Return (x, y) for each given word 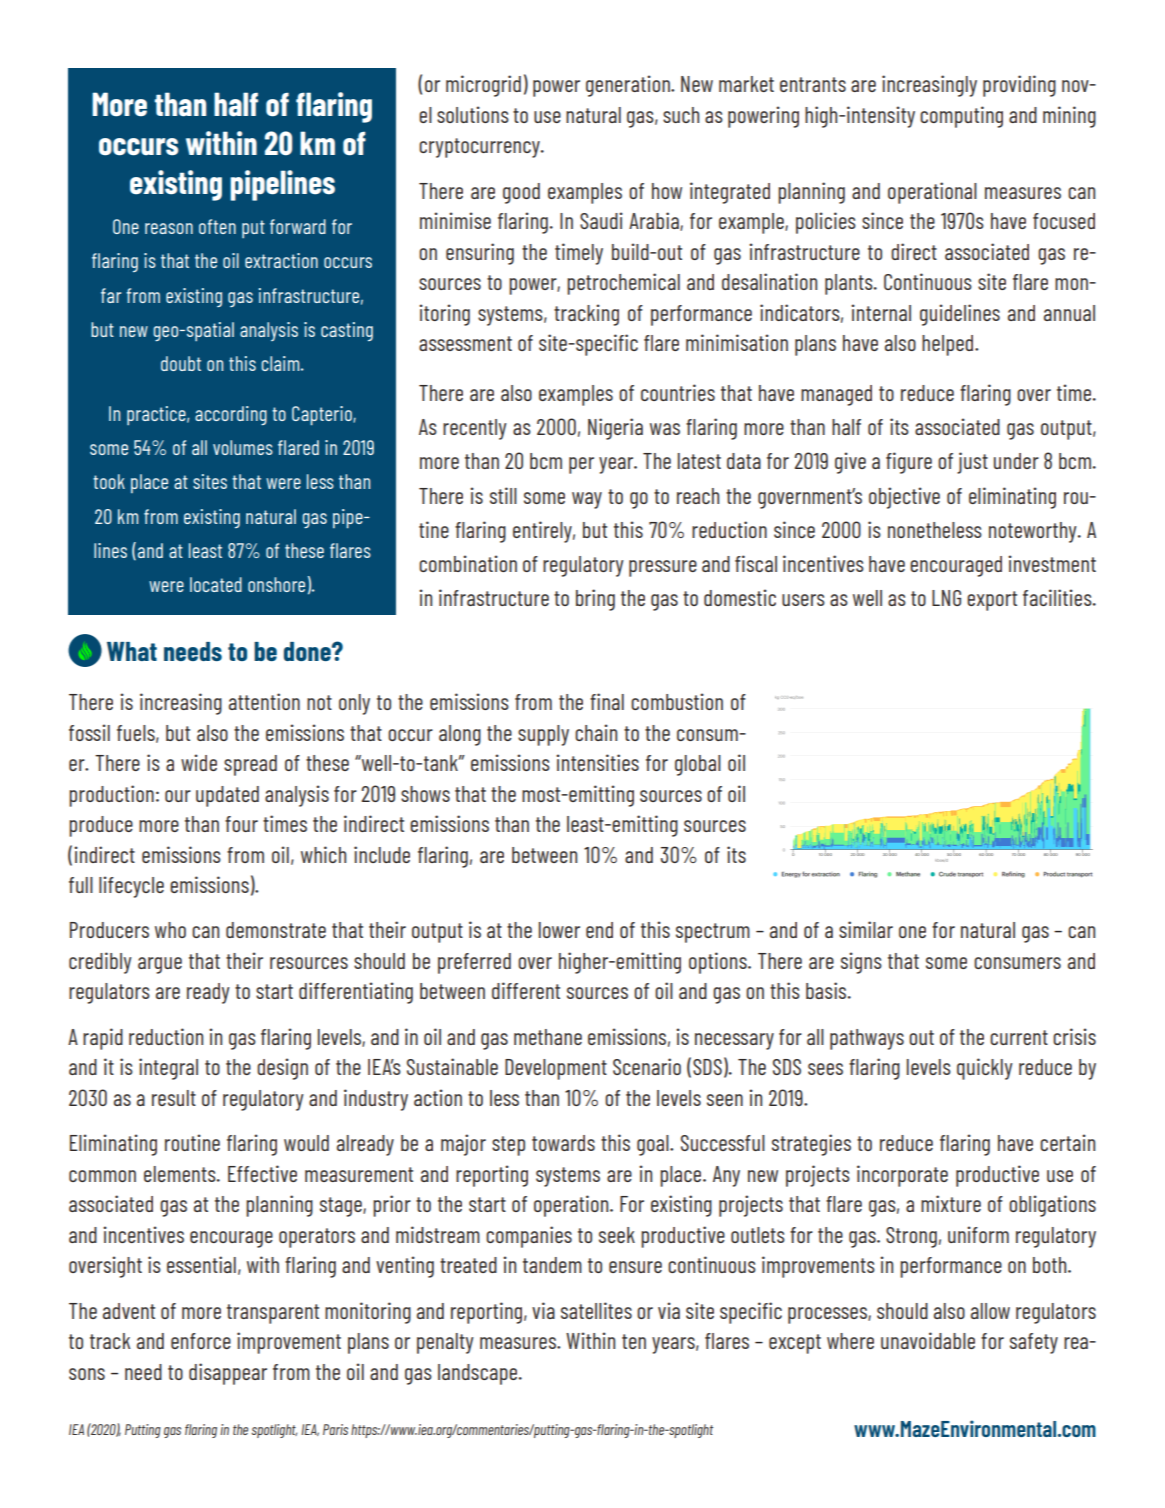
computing (961, 117)
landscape (479, 1374)
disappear (228, 1374)
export (992, 601)
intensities (597, 762)
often (217, 226)
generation (629, 86)
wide (199, 762)
